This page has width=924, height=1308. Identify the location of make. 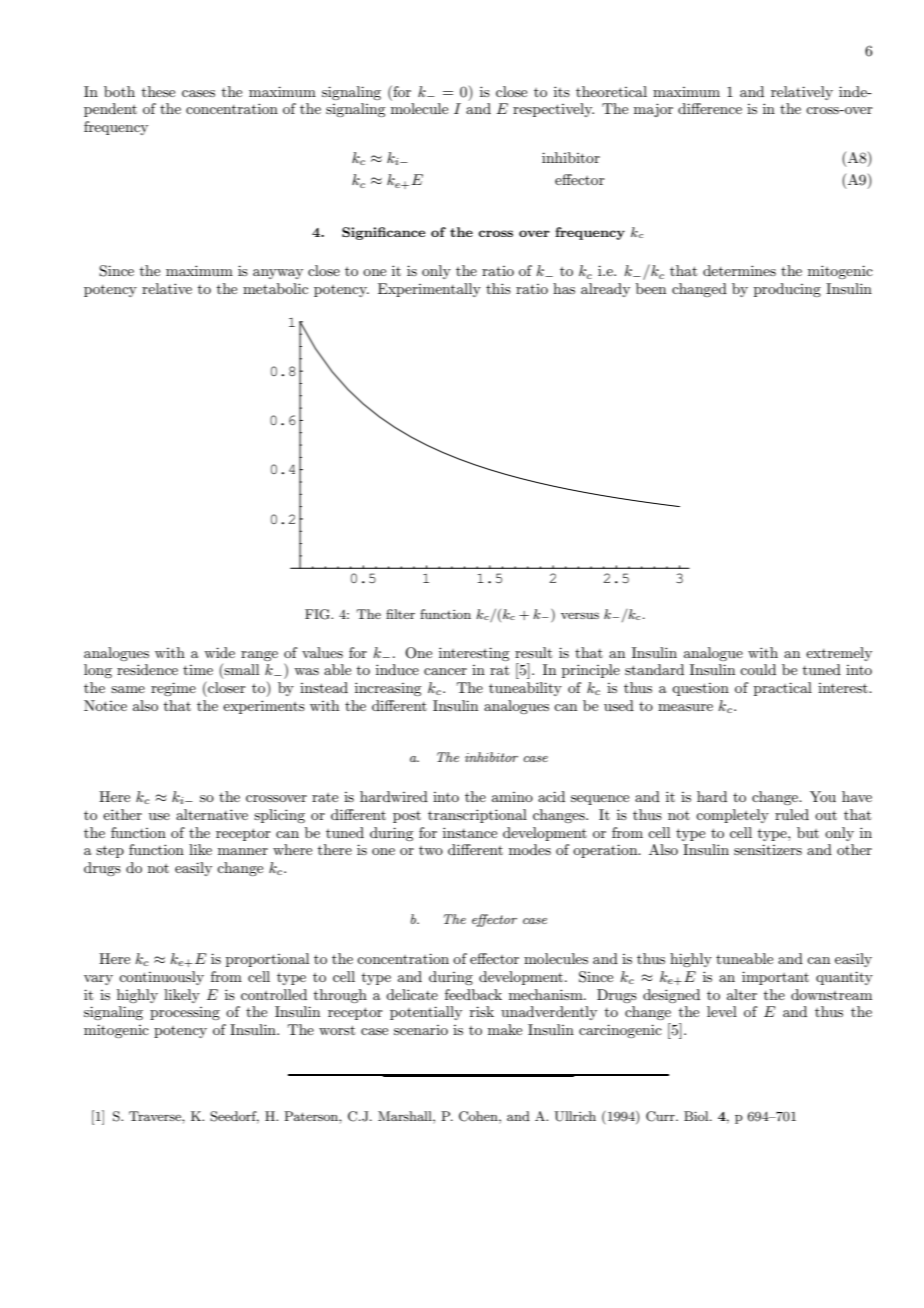
(505, 1029).
